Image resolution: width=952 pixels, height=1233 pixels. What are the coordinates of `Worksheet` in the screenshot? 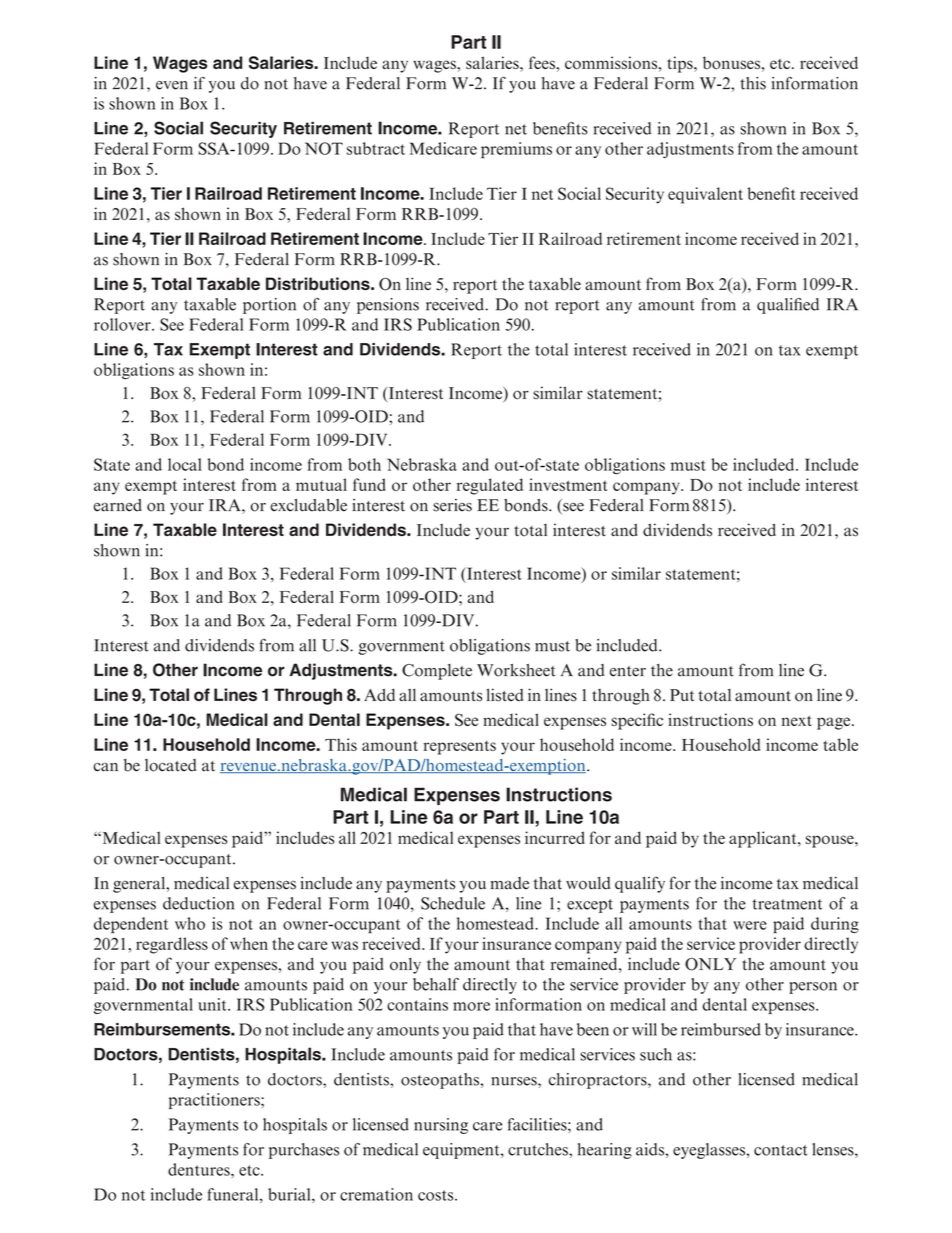 It's located at (516, 670).
